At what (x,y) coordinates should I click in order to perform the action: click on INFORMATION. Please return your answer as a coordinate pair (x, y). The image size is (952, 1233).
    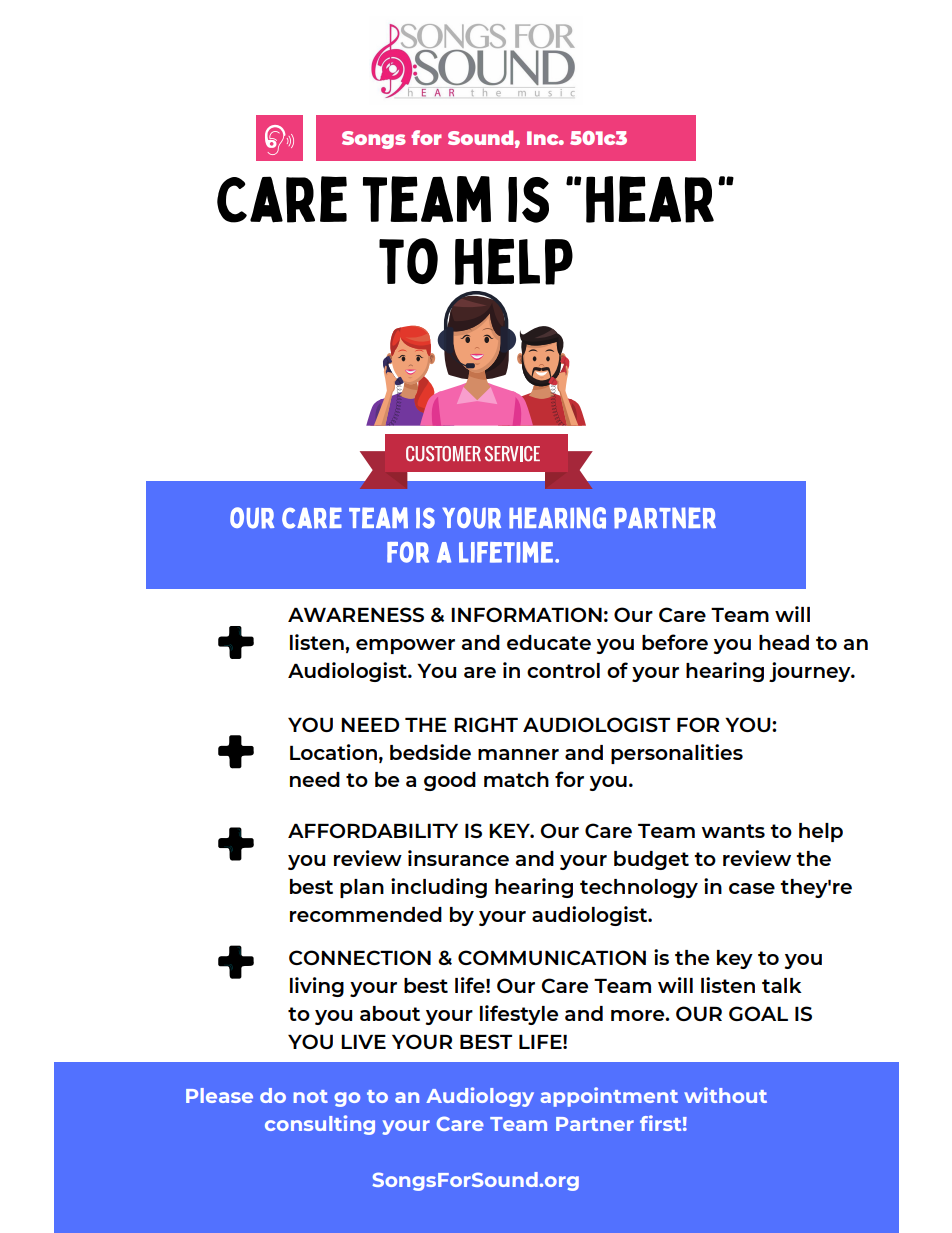
    Looking at the image, I should click on (526, 614).
